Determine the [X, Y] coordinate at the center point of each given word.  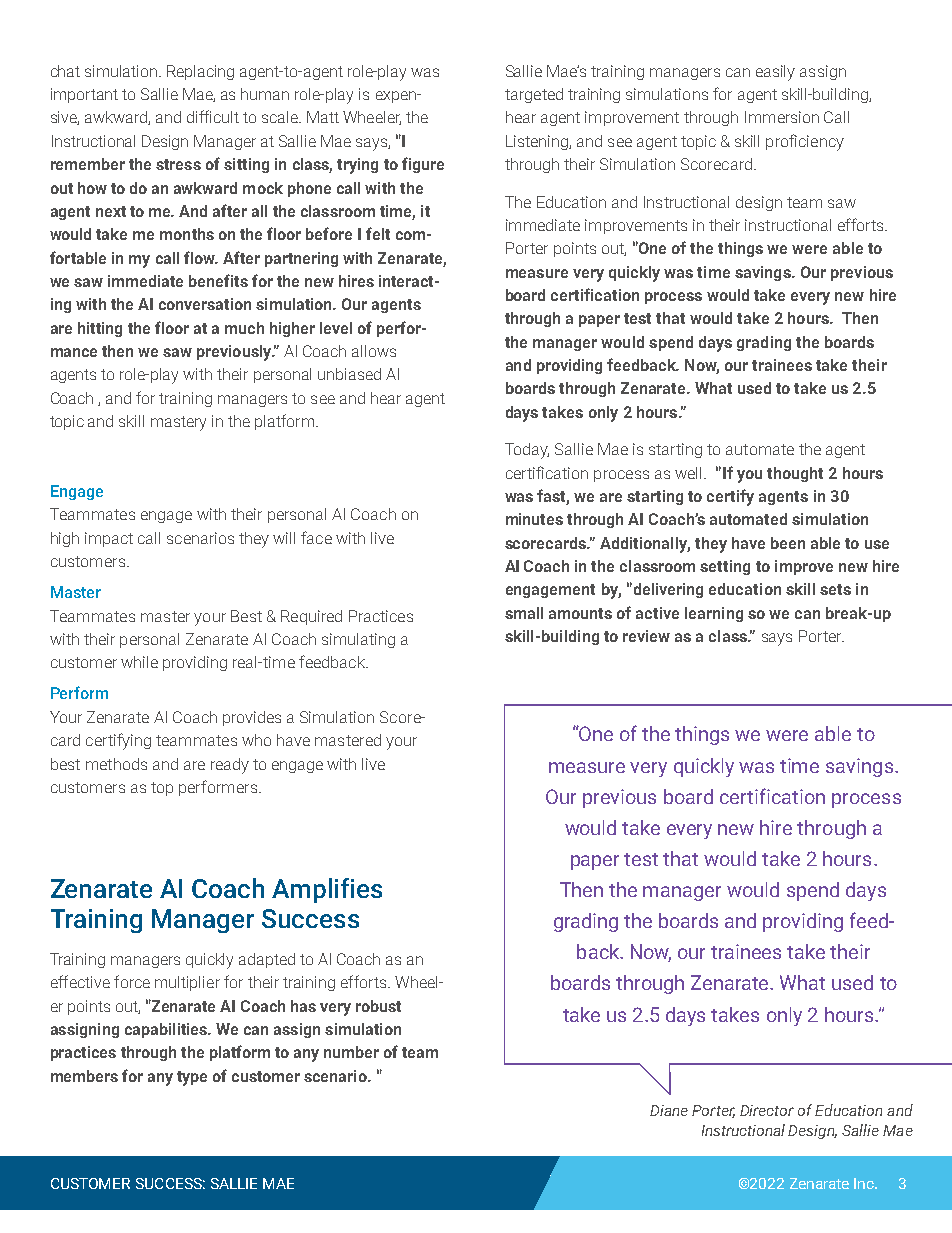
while [139, 662]
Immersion [782, 117]
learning [714, 614]
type [192, 1078]
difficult [213, 116]
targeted [534, 95]
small [524, 613]
